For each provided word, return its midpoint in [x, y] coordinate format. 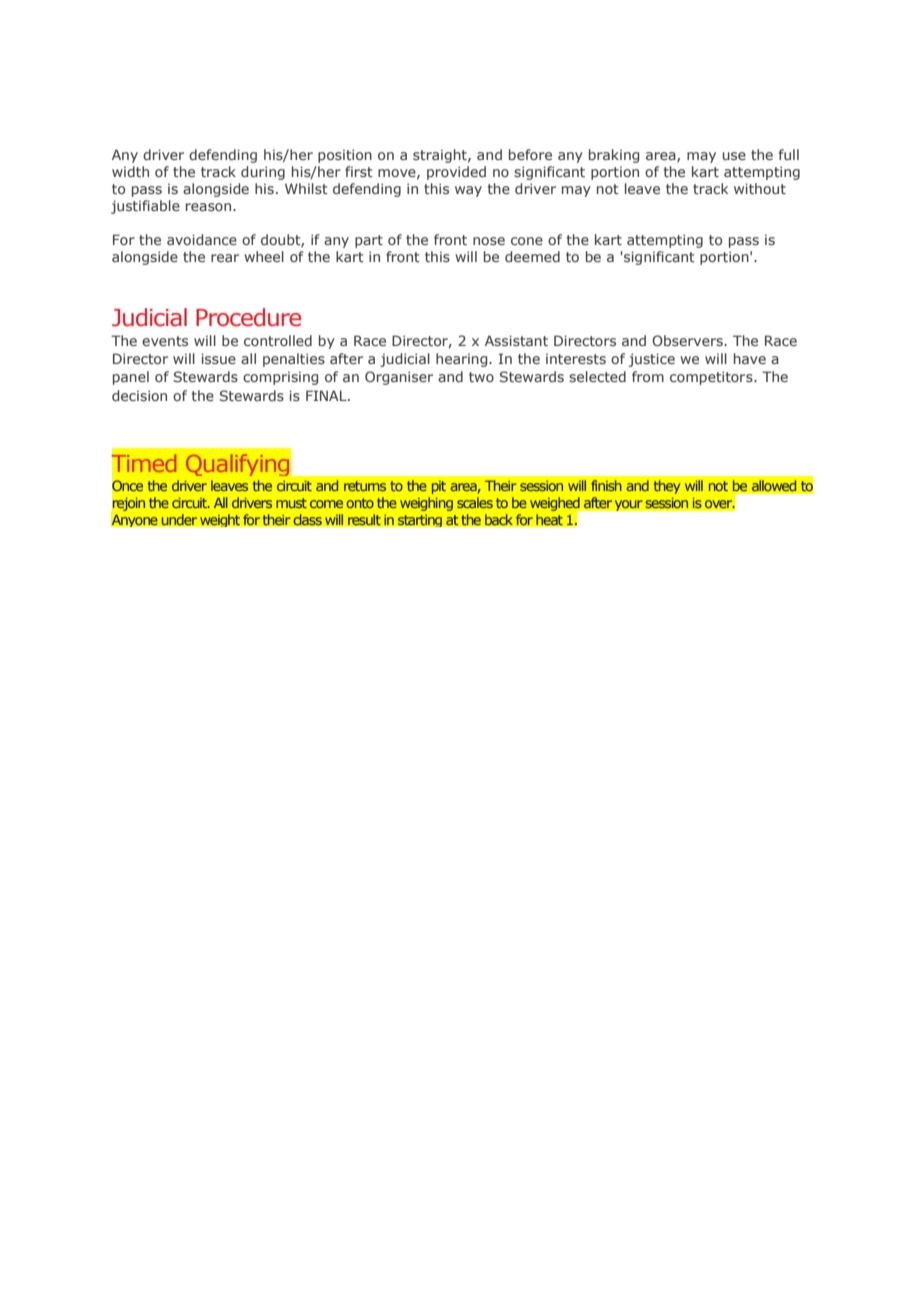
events [165, 341]
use [734, 156]
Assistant [516, 340]
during [263, 173]
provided [456, 173]
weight [220, 520]
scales [475, 502]
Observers [688, 340]
